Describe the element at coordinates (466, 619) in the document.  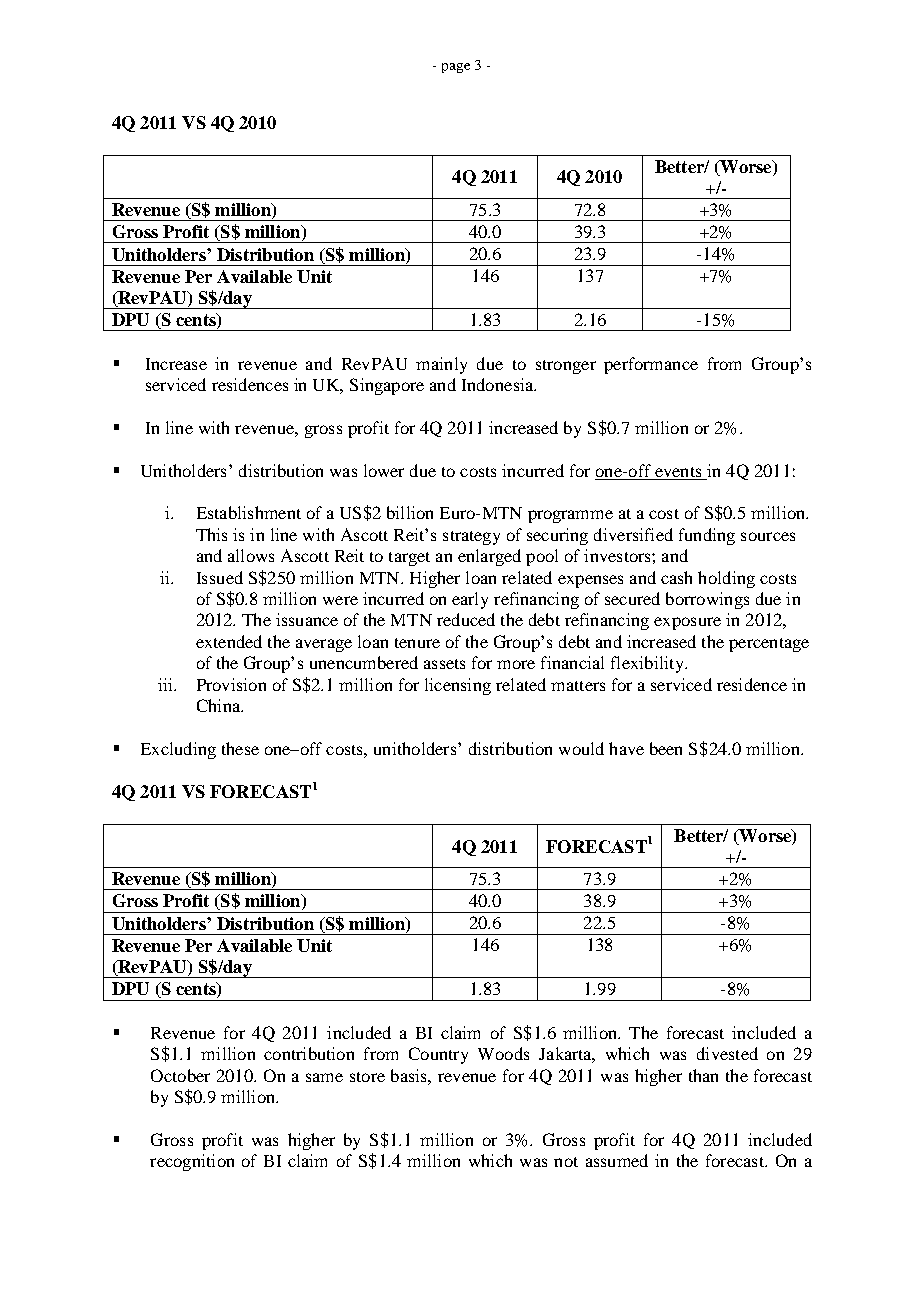
I see `reduced` at that location.
